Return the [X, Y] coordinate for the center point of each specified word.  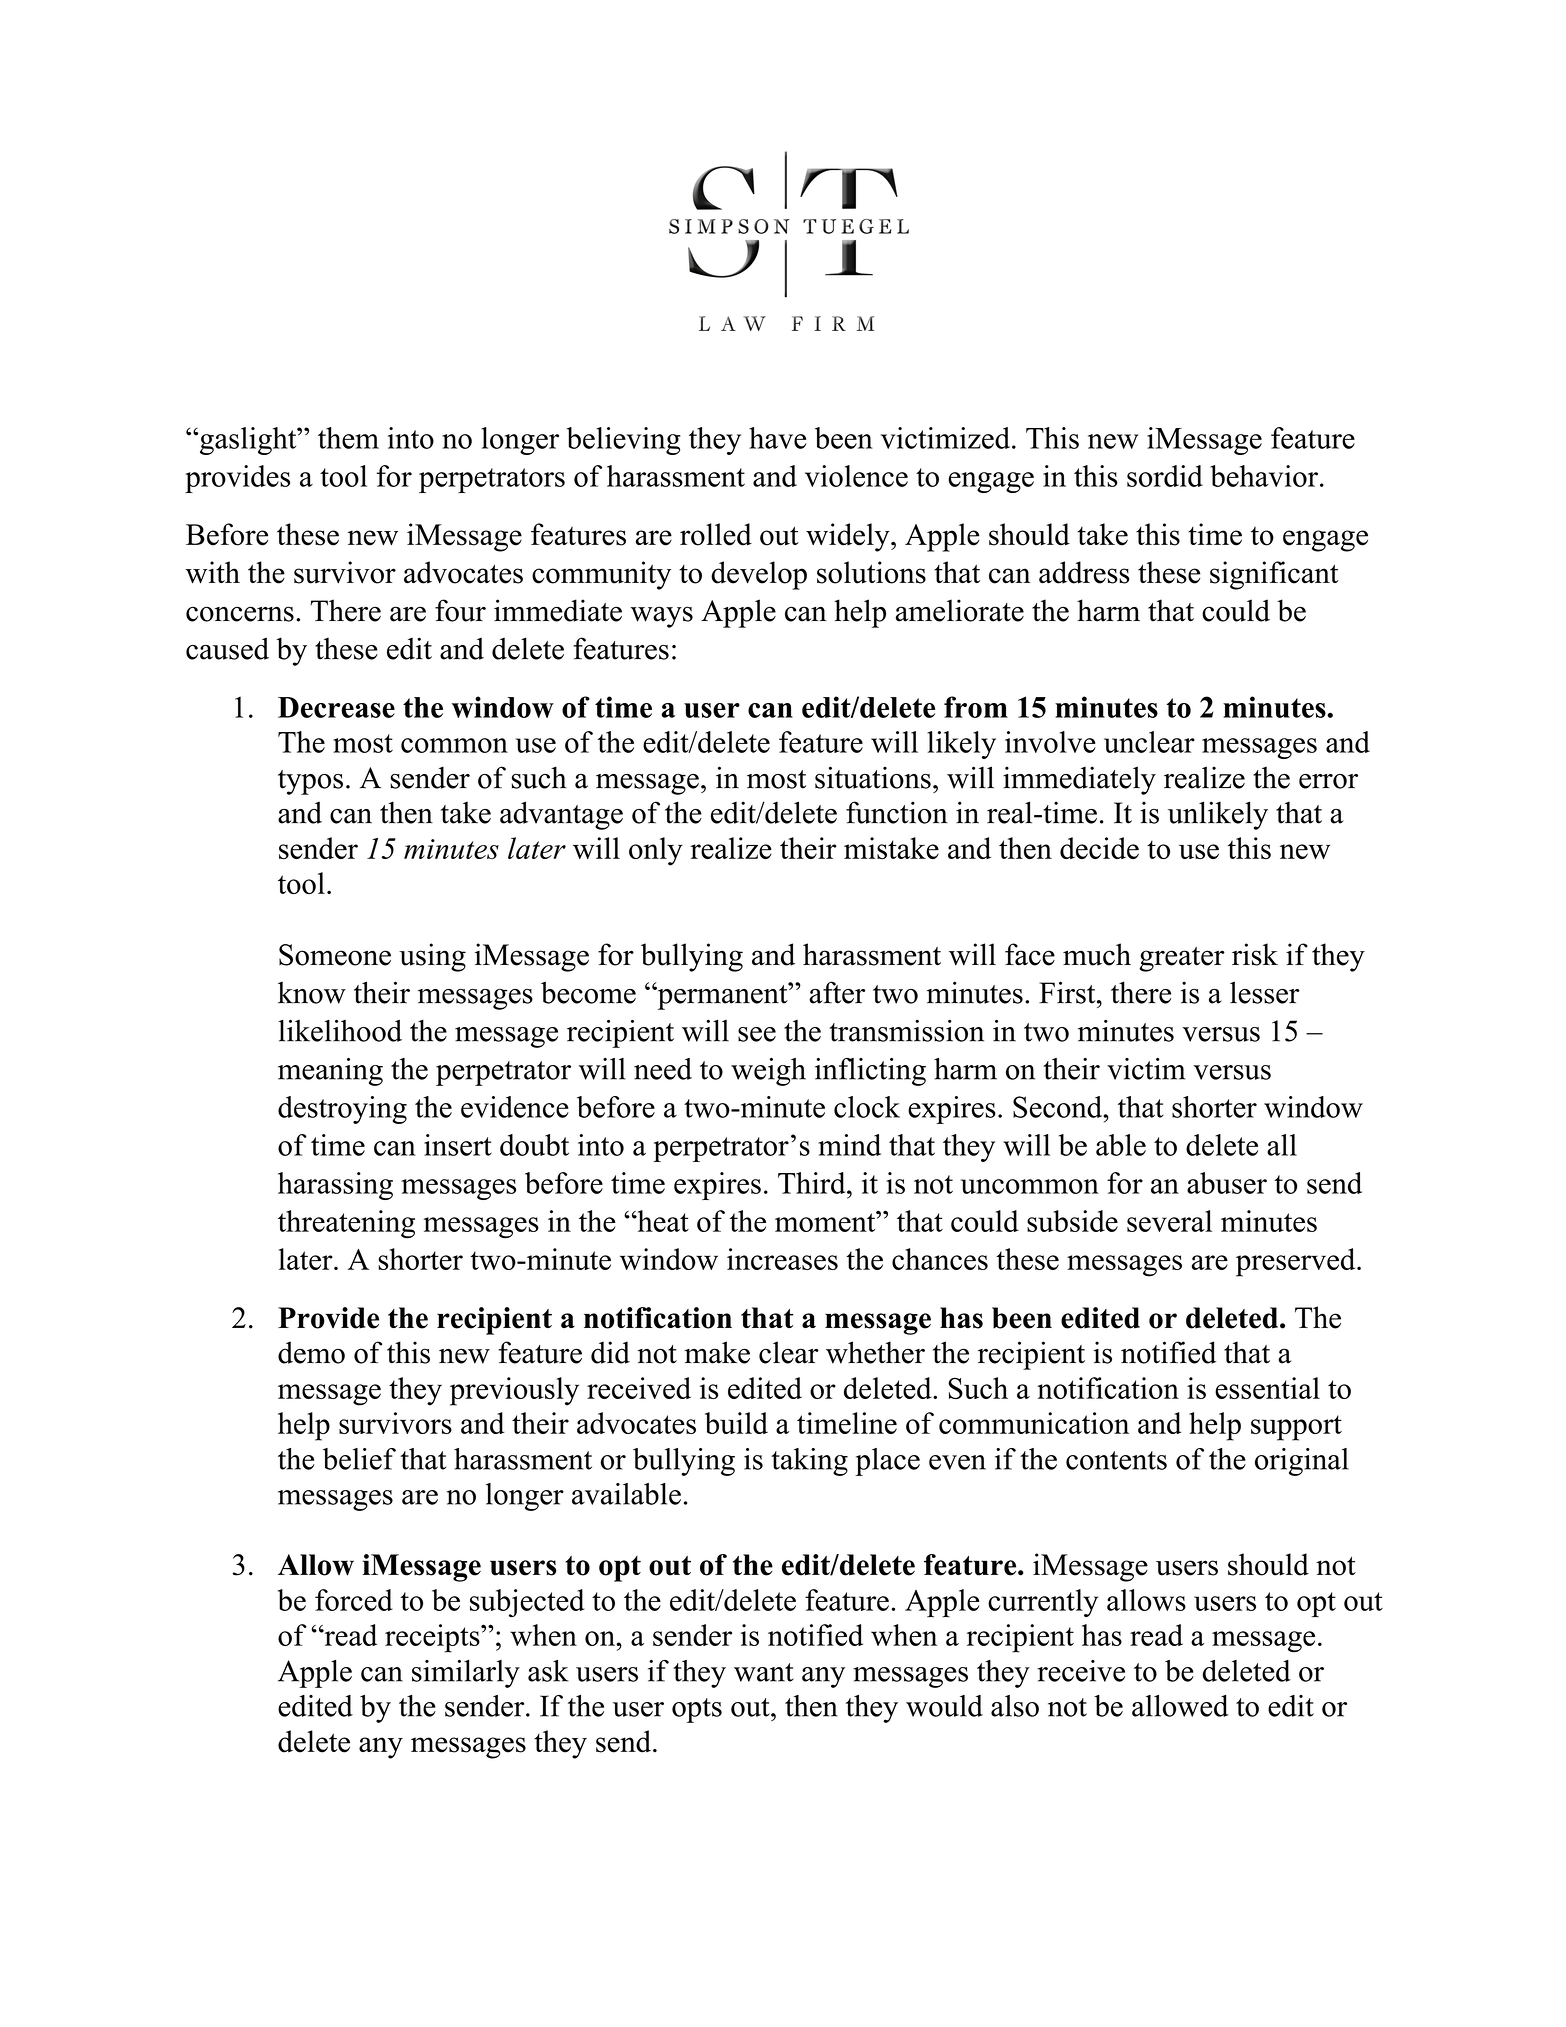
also [1015, 1706]
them [348, 438]
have [777, 438]
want [764, 1672]
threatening [346, 1224]
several [1169, 1221]
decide [1099, 848]
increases [782, 1259]
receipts [433, 1638]
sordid [1165, 476]
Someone [335, 955]
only [656, 851]
